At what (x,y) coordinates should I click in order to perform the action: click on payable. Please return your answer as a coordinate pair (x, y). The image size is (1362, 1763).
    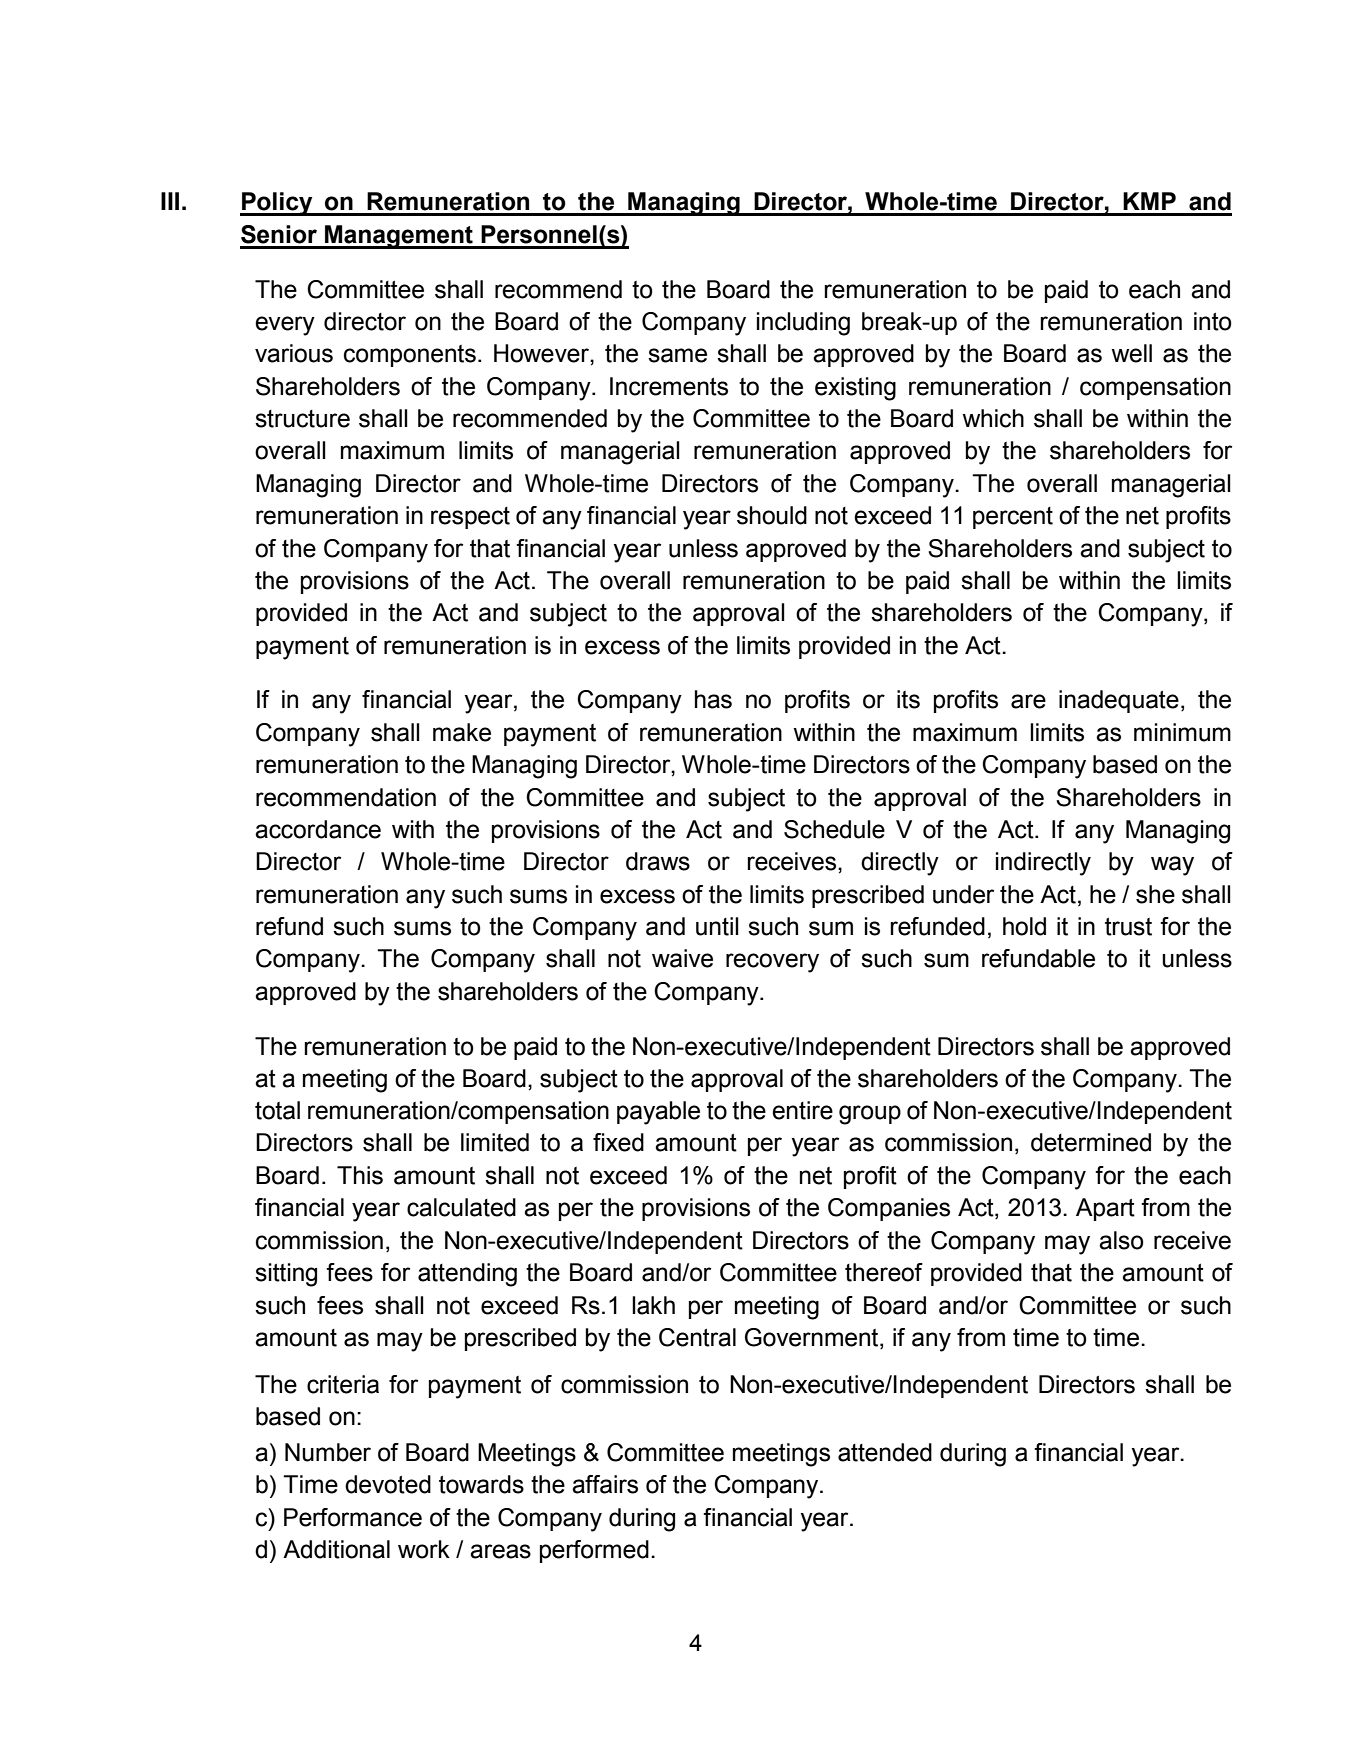
    Looking at the image, I should click on (658, 1113).
